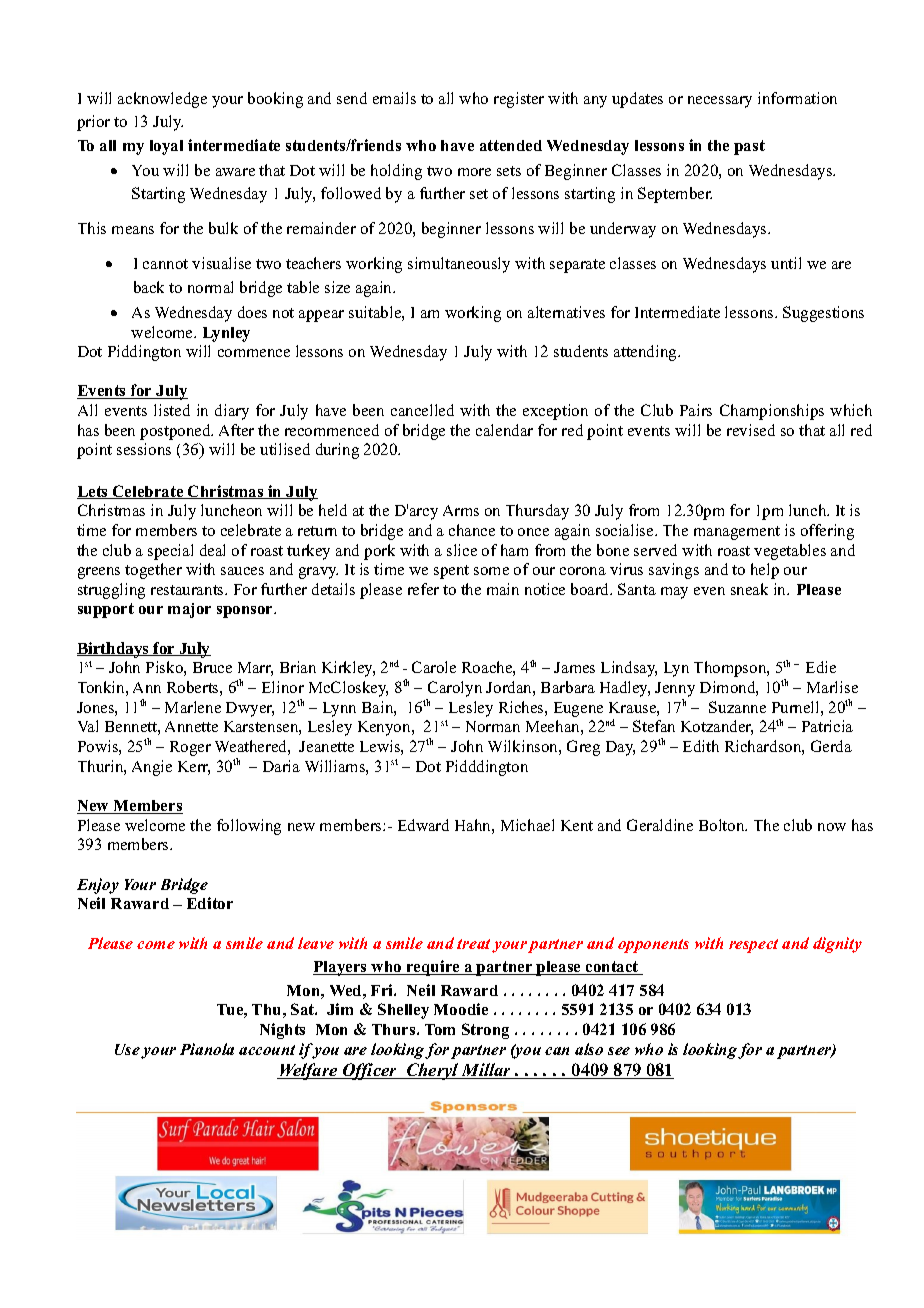 Image resolution: width=924 pixels, height=1308 pixels. What do you see at coordinates (485, 1031) in the document?
I see `Strong` at bounding box center [485, 1031].
